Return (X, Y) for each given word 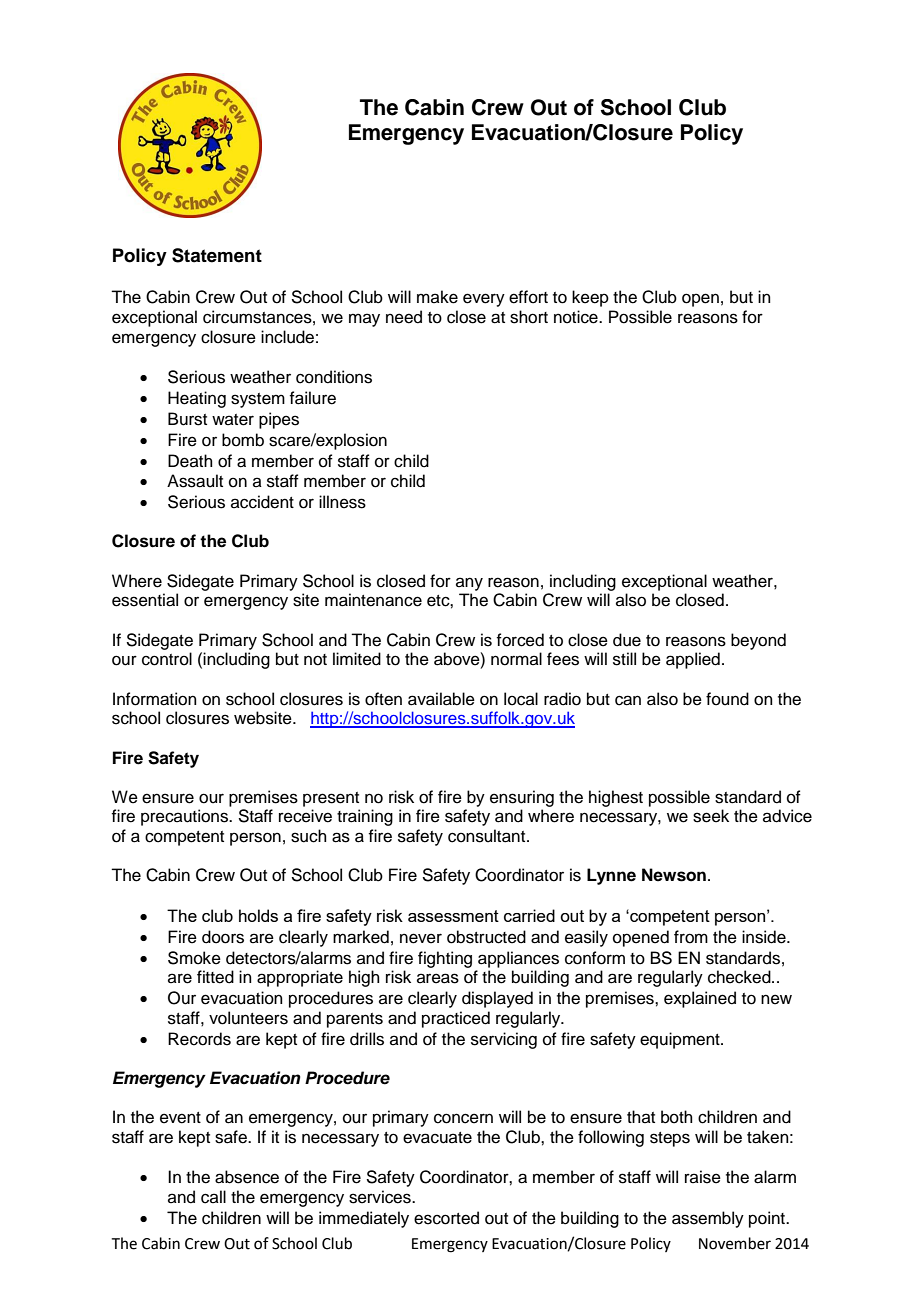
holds (258, 915)
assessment (453, 916)
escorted (446, 1218)
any (469, 584)
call (213, 1197)
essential (145, 600)
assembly (708, 1219)
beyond (758, 641)
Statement (217, 255)
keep (590, 298)
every (484, 300)
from (691, 937)
